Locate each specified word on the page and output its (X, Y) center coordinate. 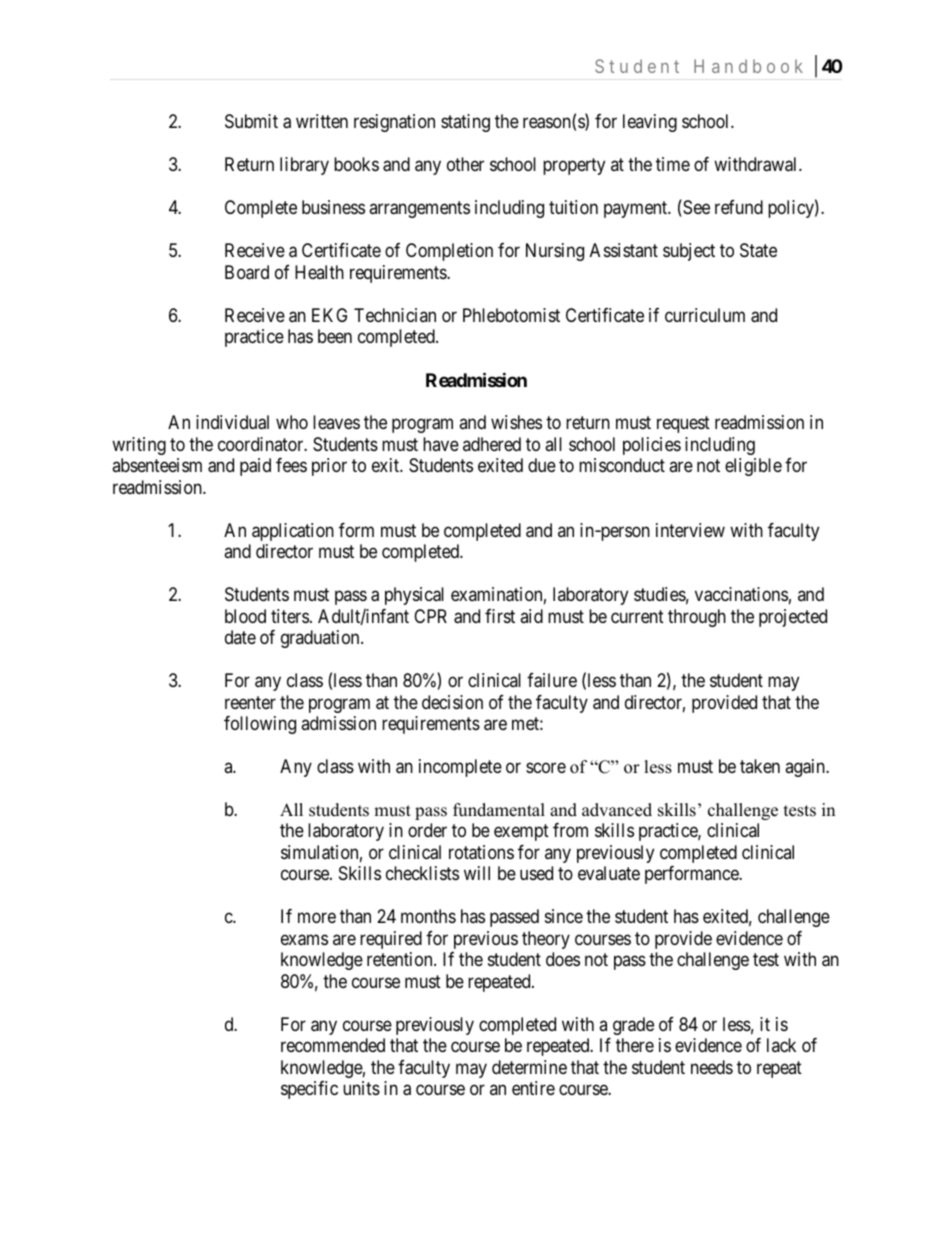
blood (245, 616)
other (465, 164)
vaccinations (741, 594)
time (673, 164)
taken (760, 766)
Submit (251, 121)
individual (232, 422)
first (500, 616)
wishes (516, 422)
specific (309, 1090)
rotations (481, 852)
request (683, 424)
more (317, 918)
